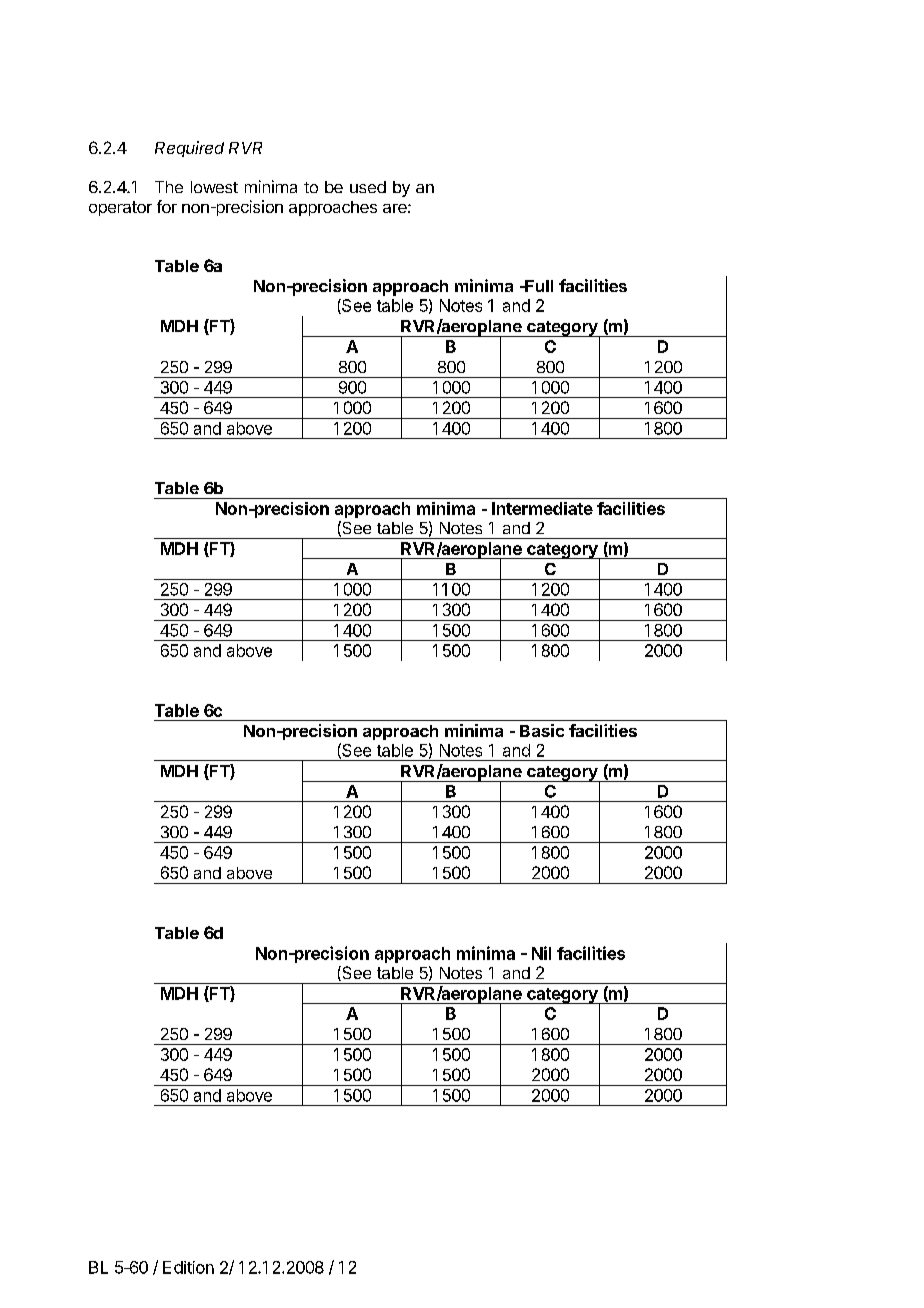 This page has height=1308, width=924. I want to click on Nil, so click(541, 953).
